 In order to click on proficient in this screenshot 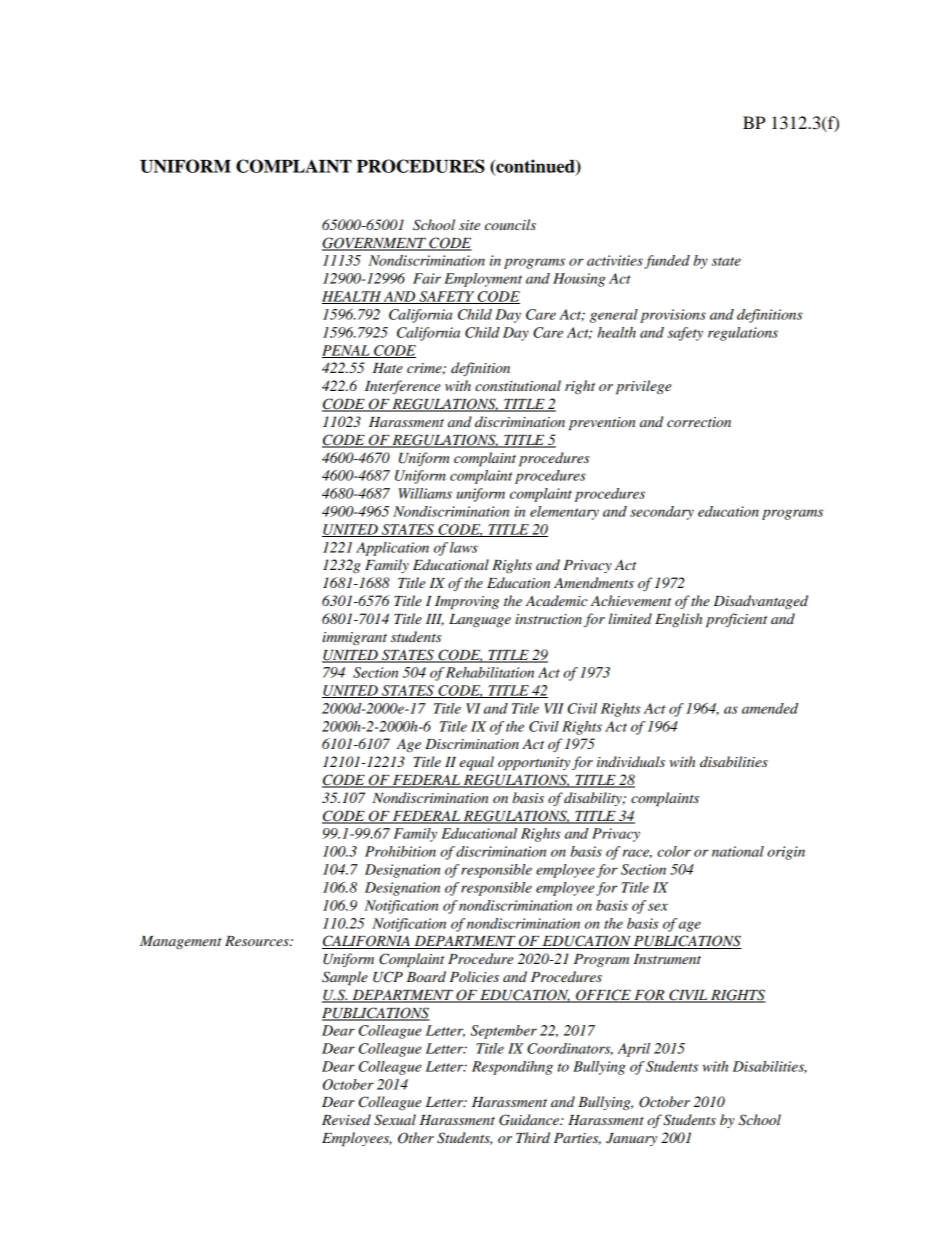, I will do `click(736, 620)`.
